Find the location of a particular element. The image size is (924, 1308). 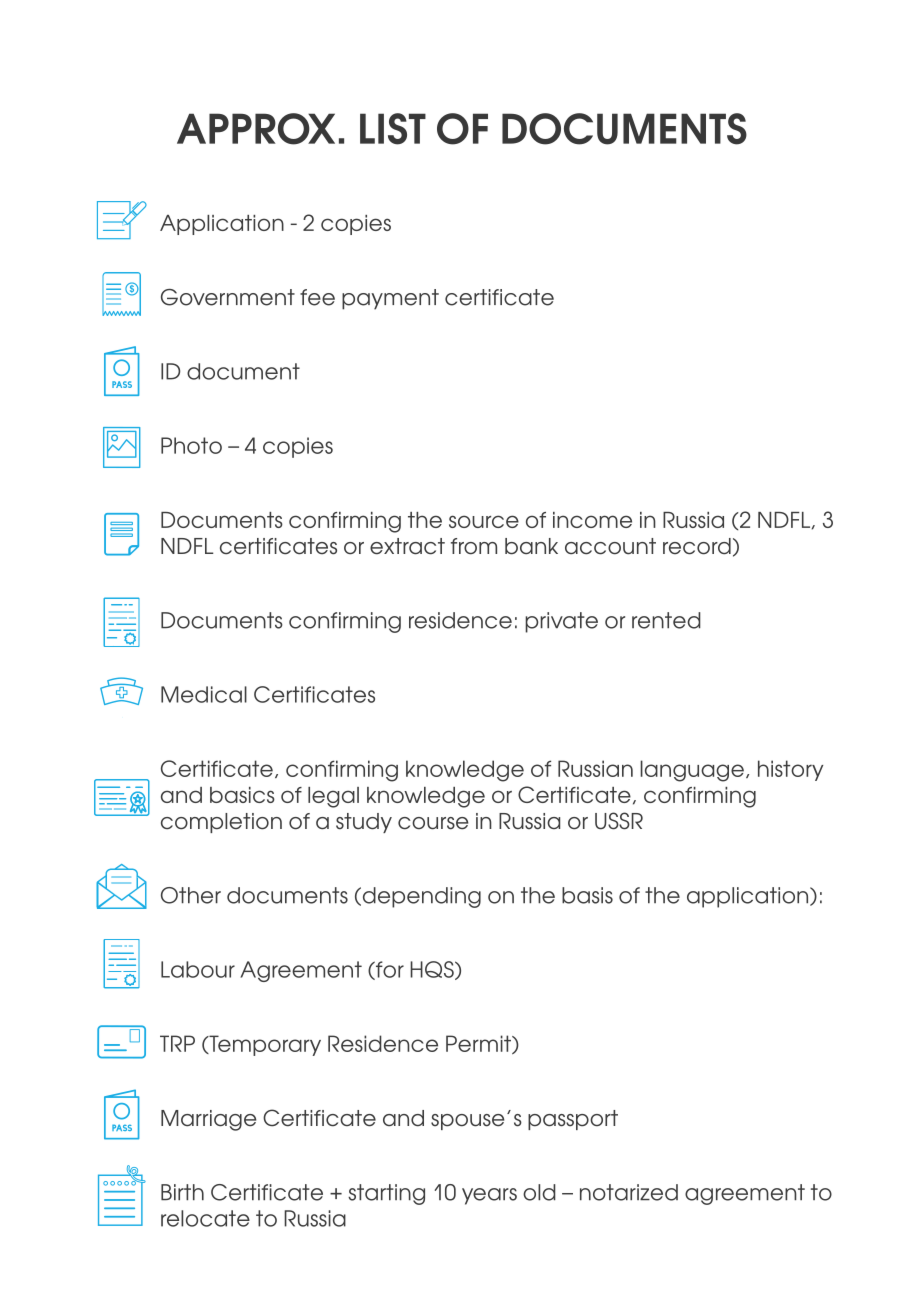

Photo is located at coordinates (191, 445).
